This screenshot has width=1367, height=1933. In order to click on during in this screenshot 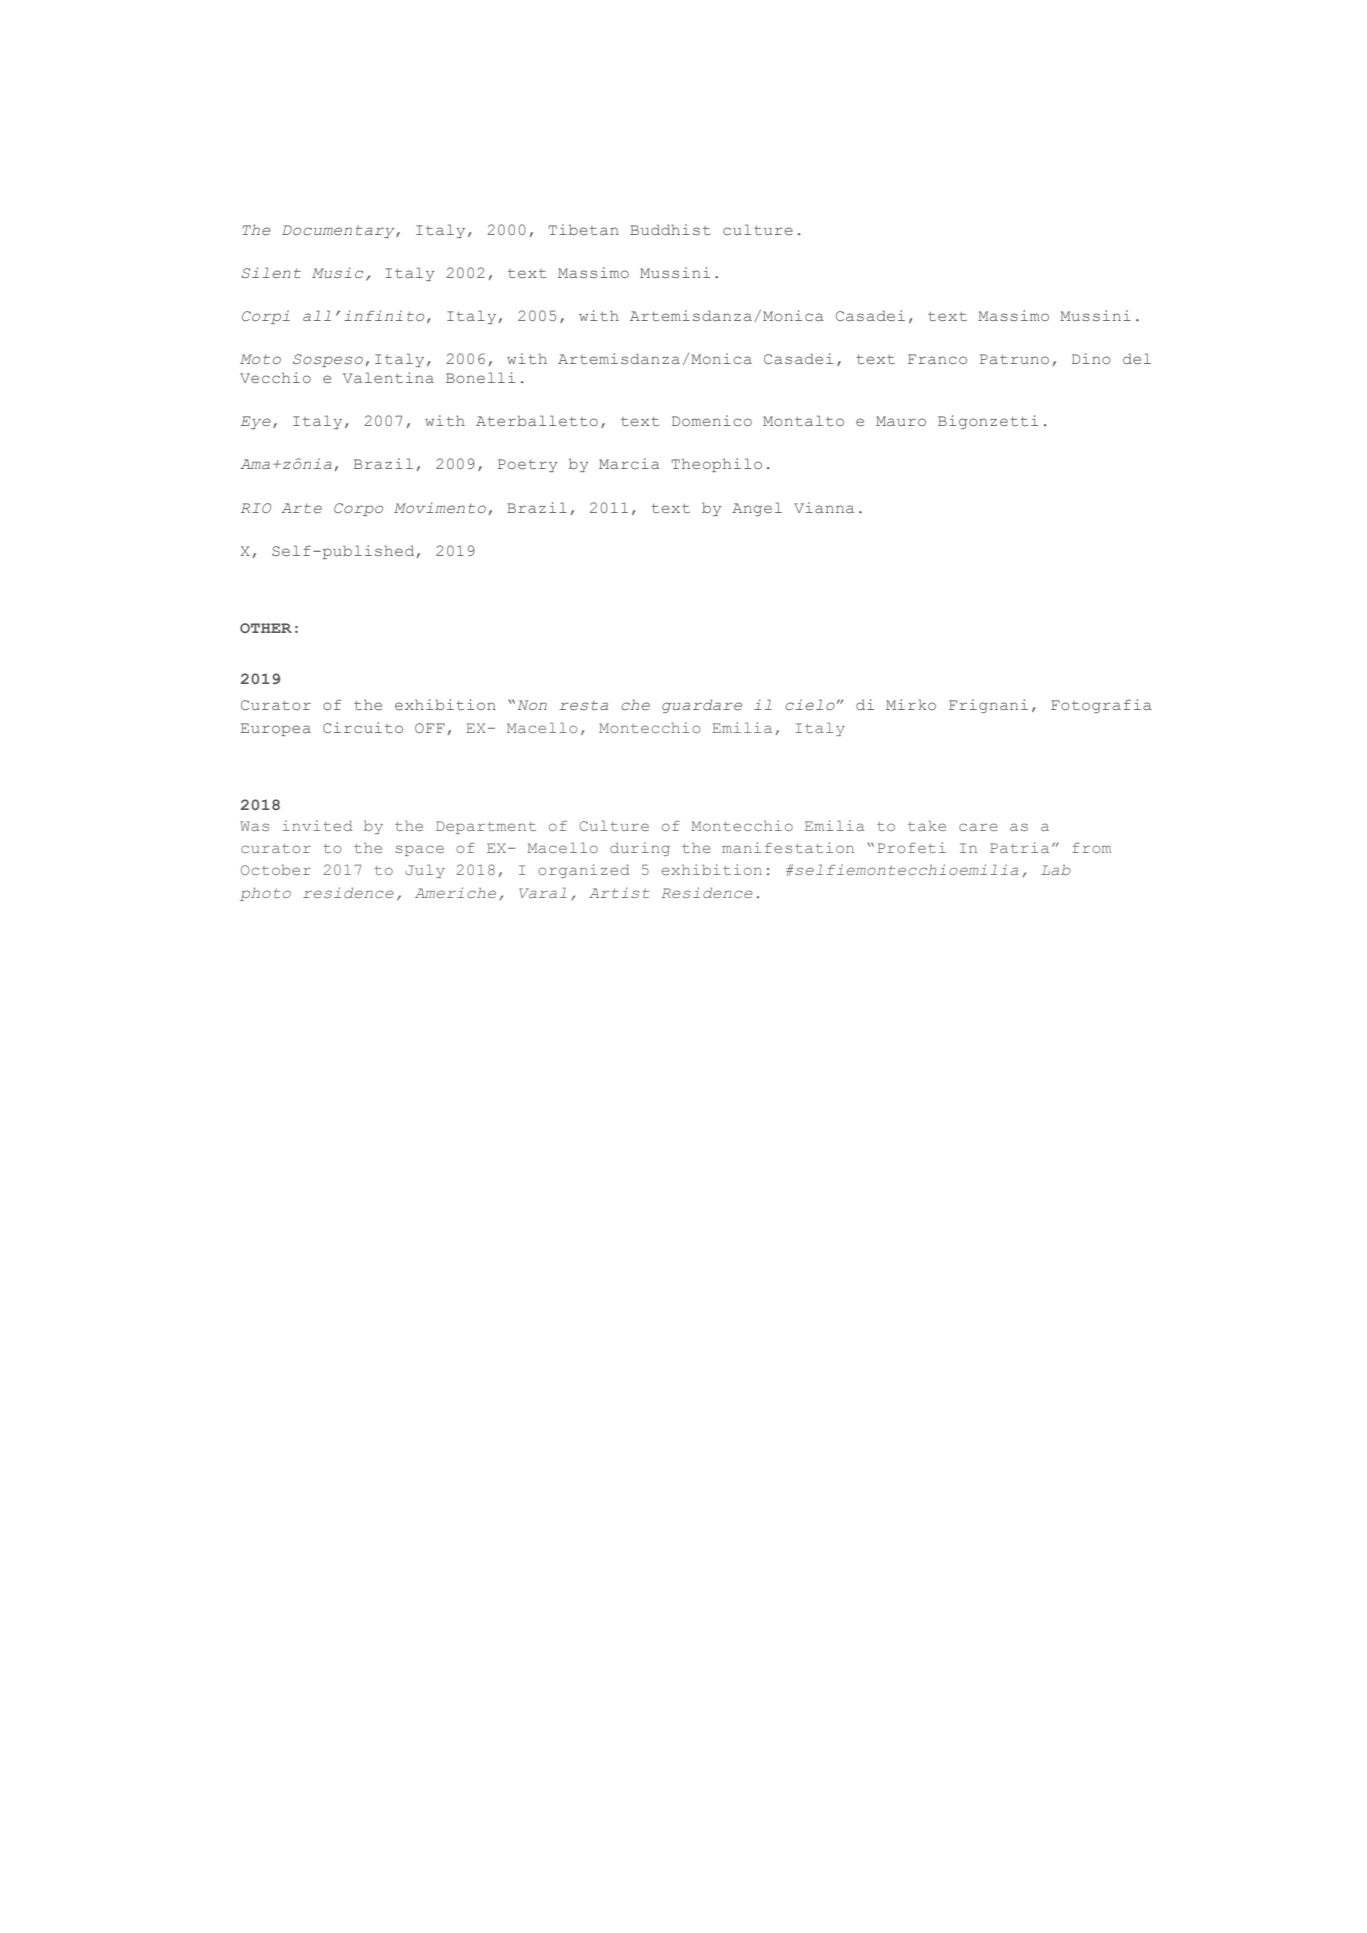, I will do `click(640, 849)`.
